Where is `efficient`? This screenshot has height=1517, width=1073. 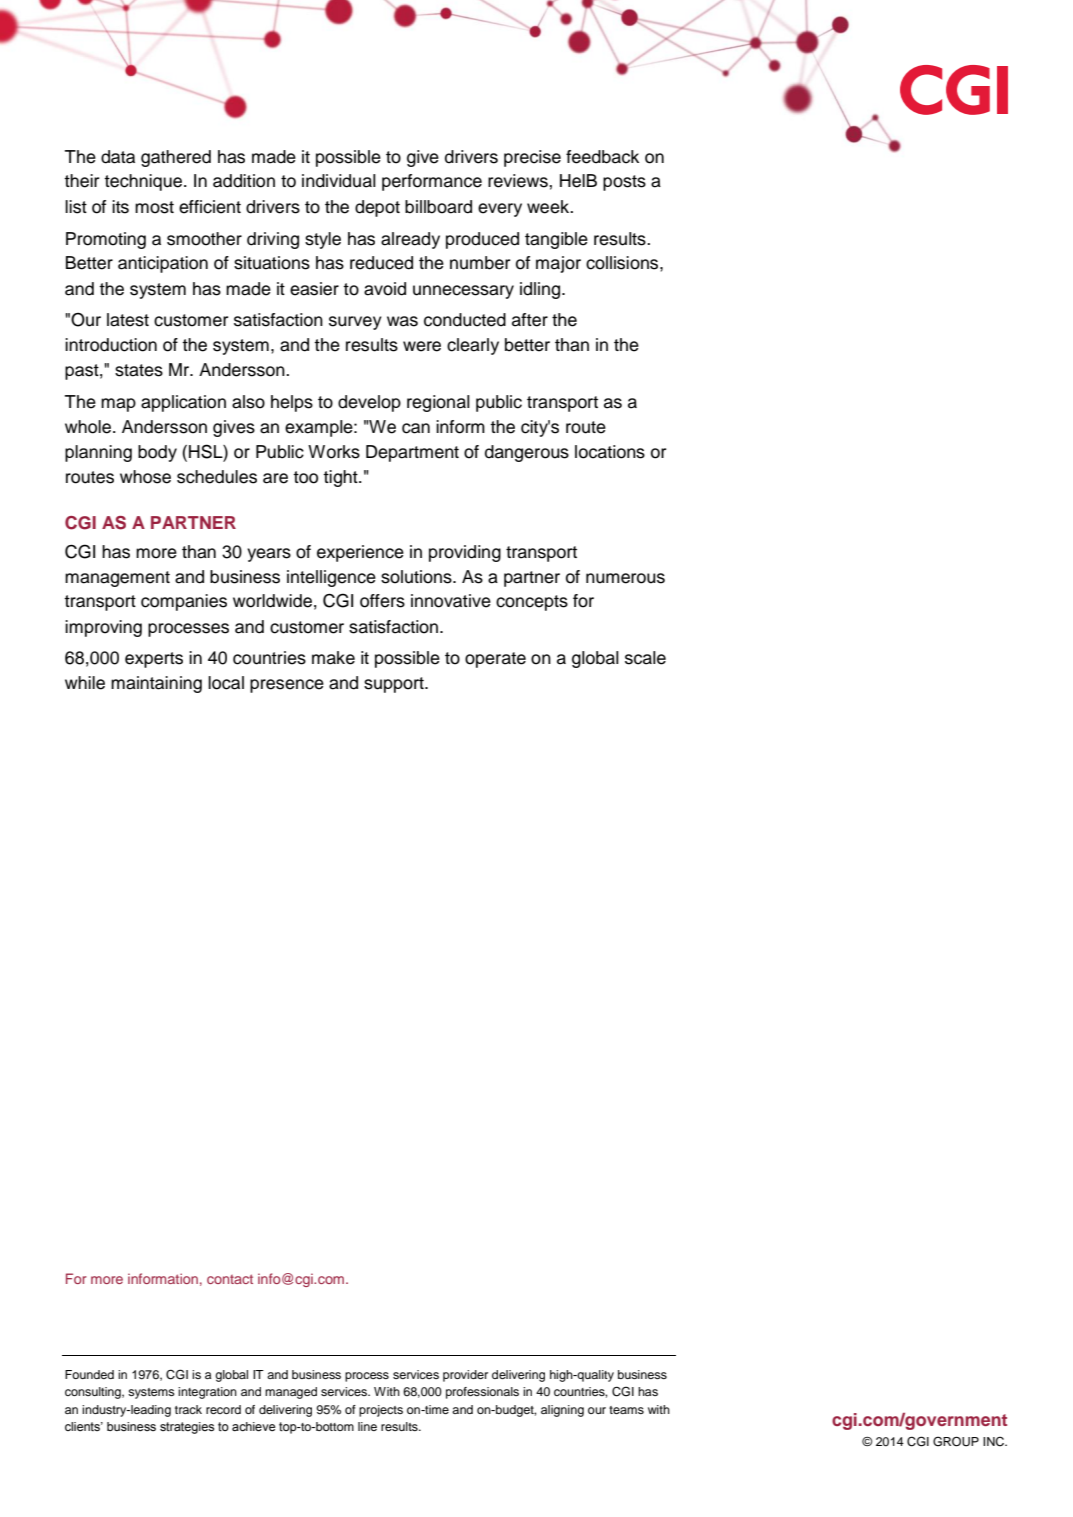
efficient is located at coordinates (210, 207).
